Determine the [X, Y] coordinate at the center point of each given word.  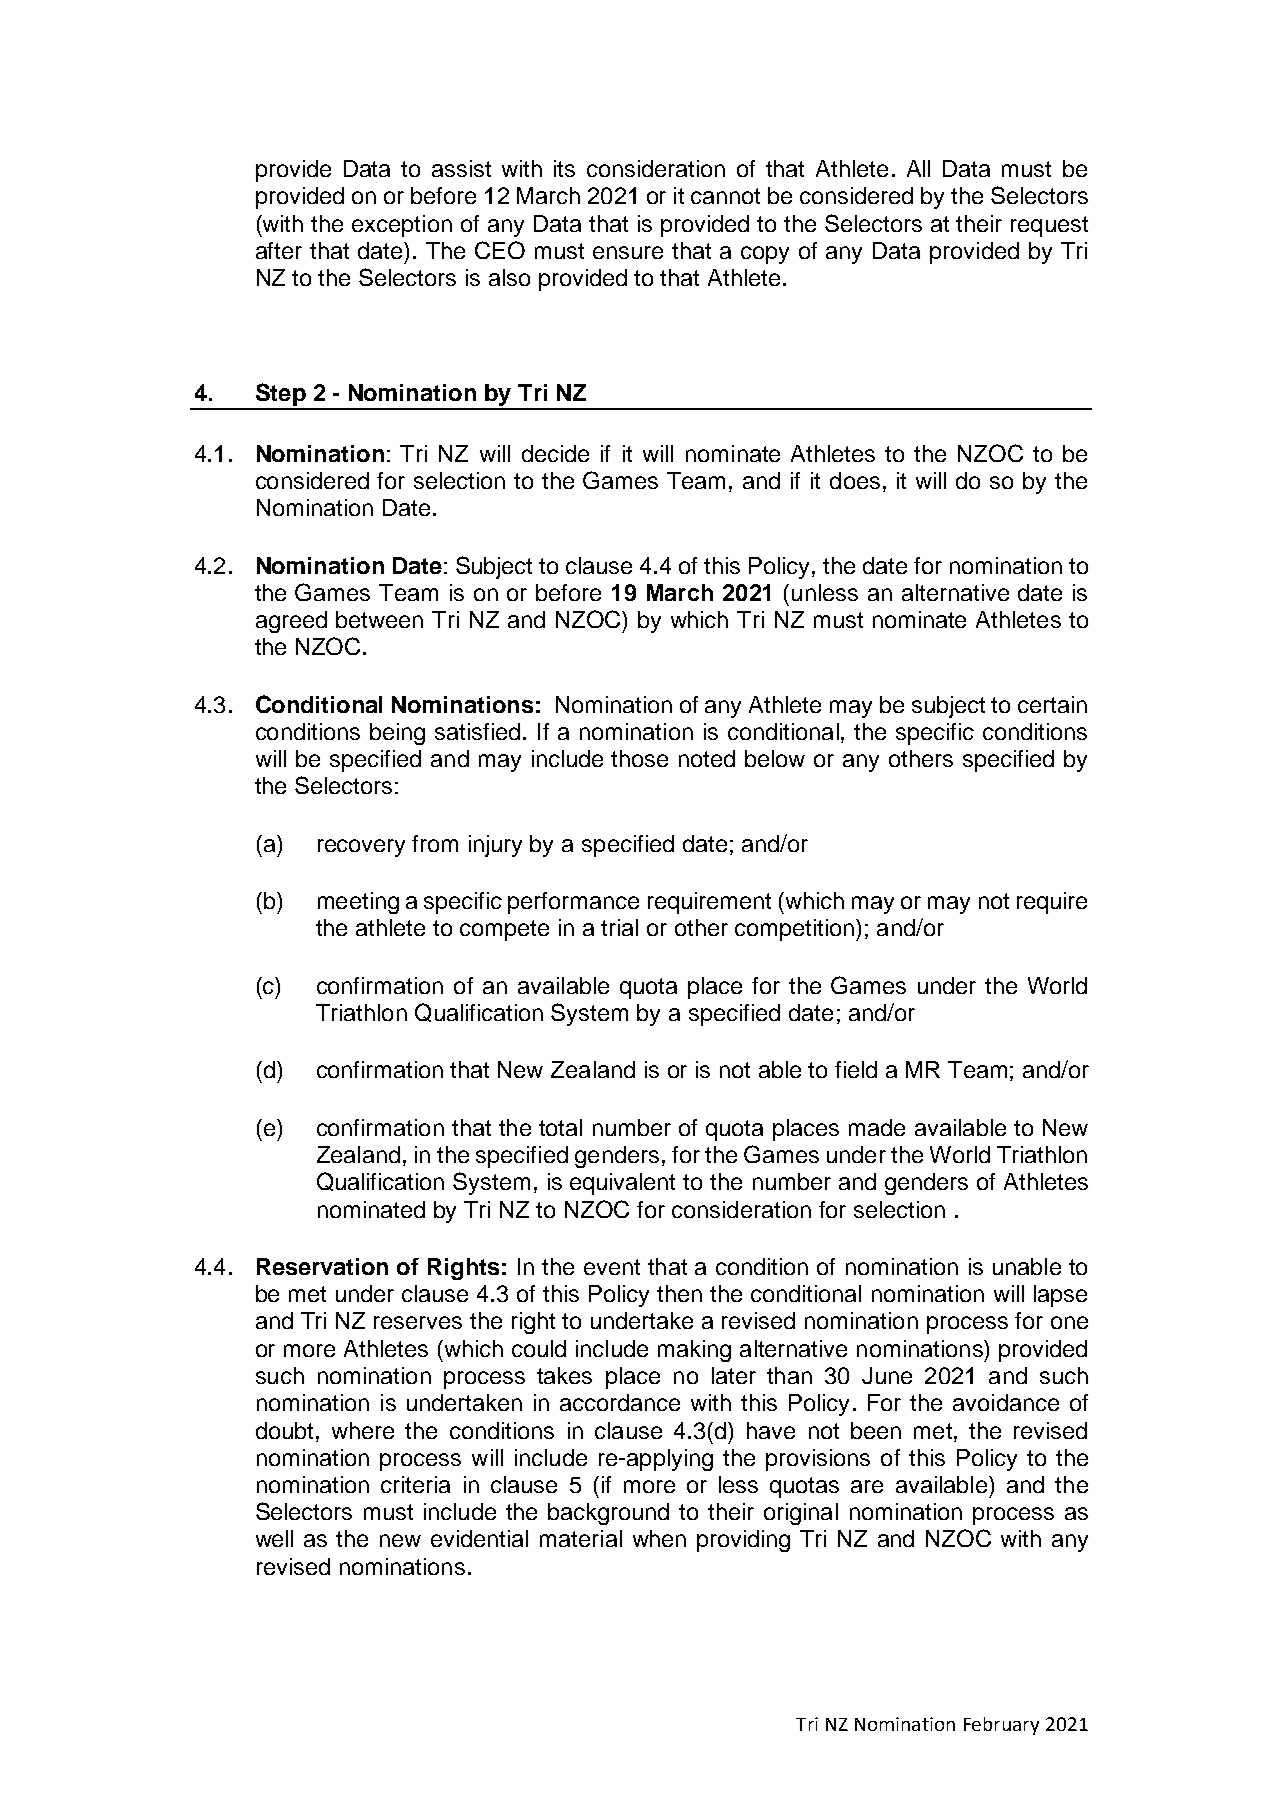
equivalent [622, 1184]
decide [555, 453]
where [363, 1430]
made [877, 1127]
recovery [361, 848]
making [694, 1351]
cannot [725, 196]
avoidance [1006, 1402]
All [918, 168]
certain [1052, 704]
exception [402, 226]
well [274, 1538]
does [855, 480]
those [639, 758]
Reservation [322, 1266]
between [379, 619]
